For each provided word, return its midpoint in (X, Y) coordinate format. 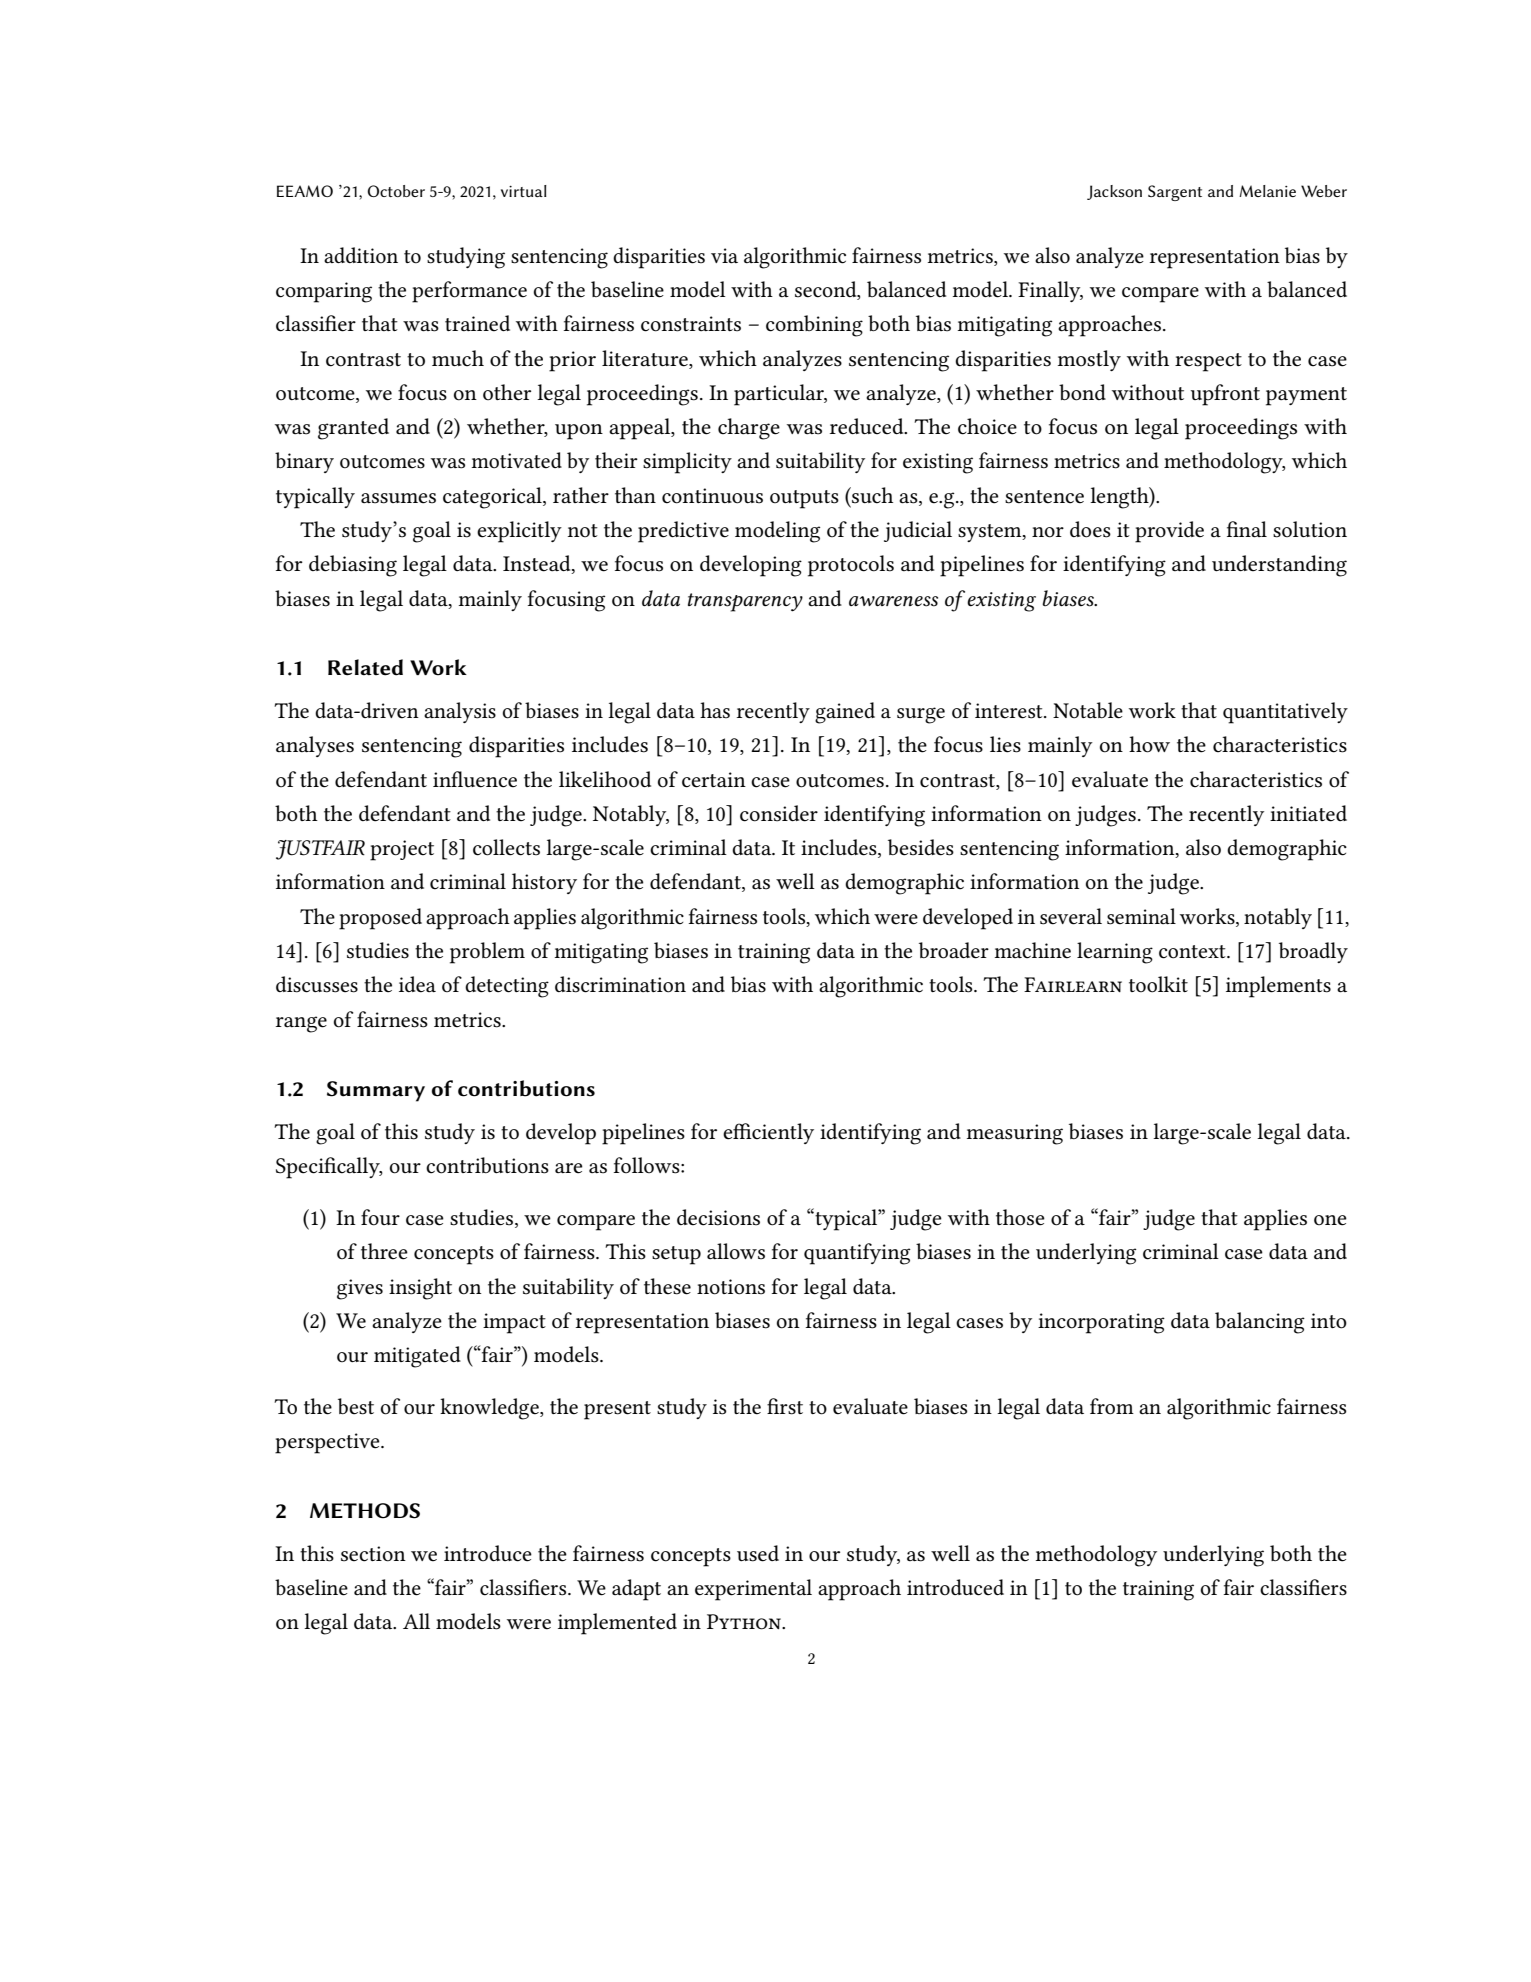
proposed (380, 919)
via (724, 256)
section (373, 1554)
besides (921, 847)
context (1193, 952)
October (396, 191)
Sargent (1175, 193)
